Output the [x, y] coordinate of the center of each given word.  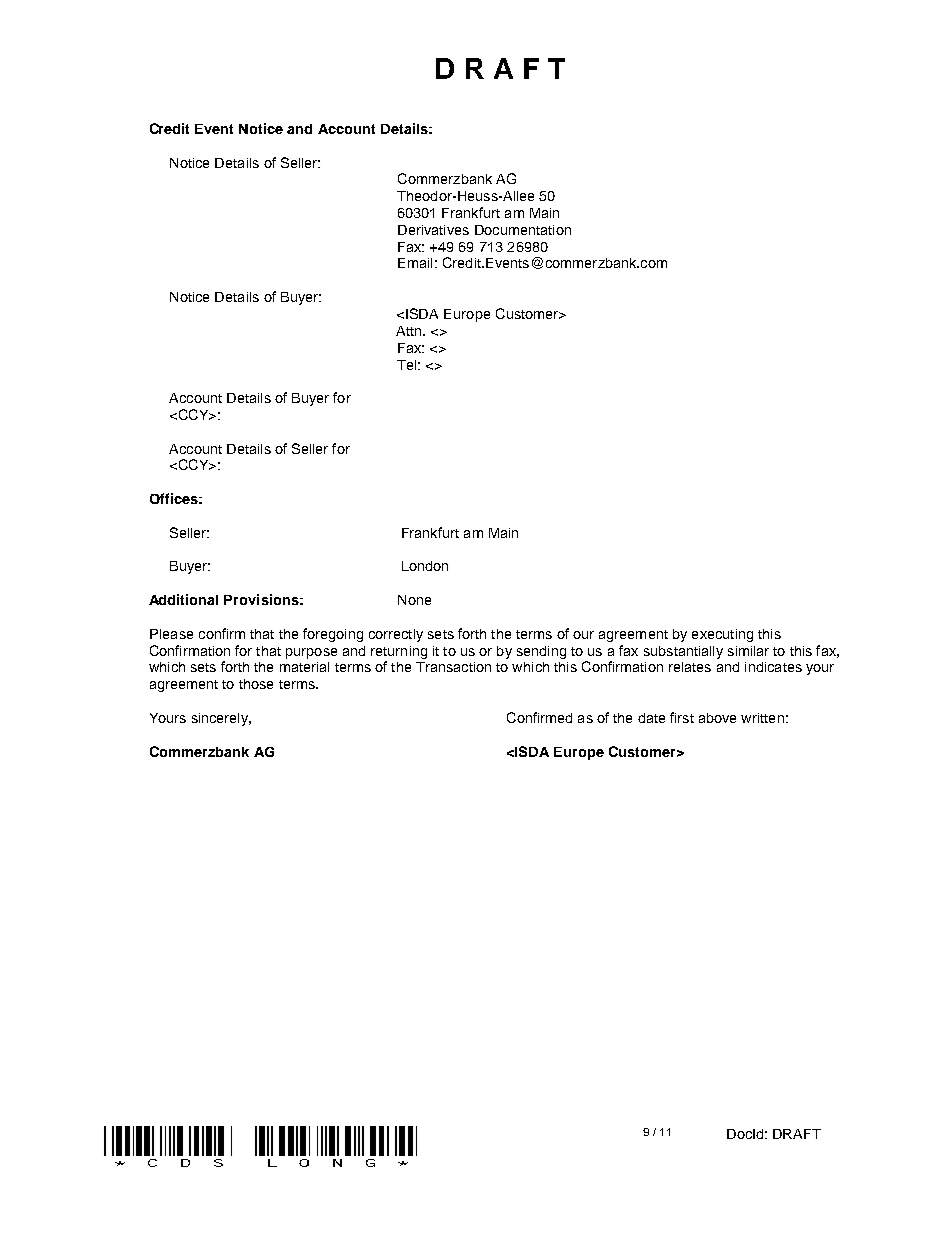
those [256, 684]
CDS [184, 1146]
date [651, 718]
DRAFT [797, 1134]
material [304, 667]
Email [415, 263]
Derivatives [433, 230]
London [425, 566]
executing [722, 635]
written [762, 718]
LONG [319, 1146]
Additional [183, 599]
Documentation [523, 230]
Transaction [453, 667]
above [717, 718]
